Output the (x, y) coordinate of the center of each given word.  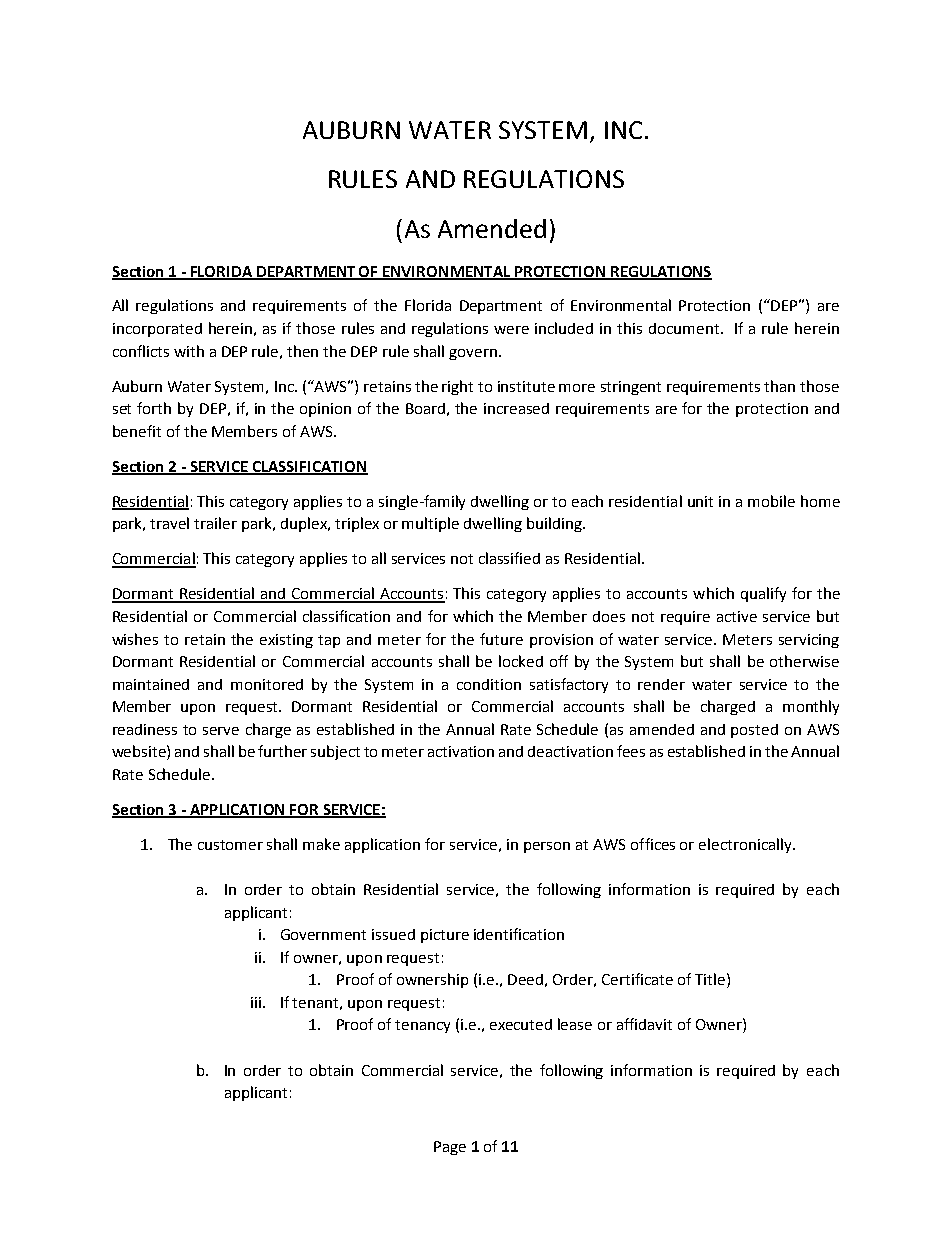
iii (256, 1002)
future (501, 639)
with (189, 351)
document (684, 328)
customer (230, 845)
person (547, 847)
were (511, 330)
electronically (746, 845)
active (737, 616)
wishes (135, 639)
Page (450, 1148)
